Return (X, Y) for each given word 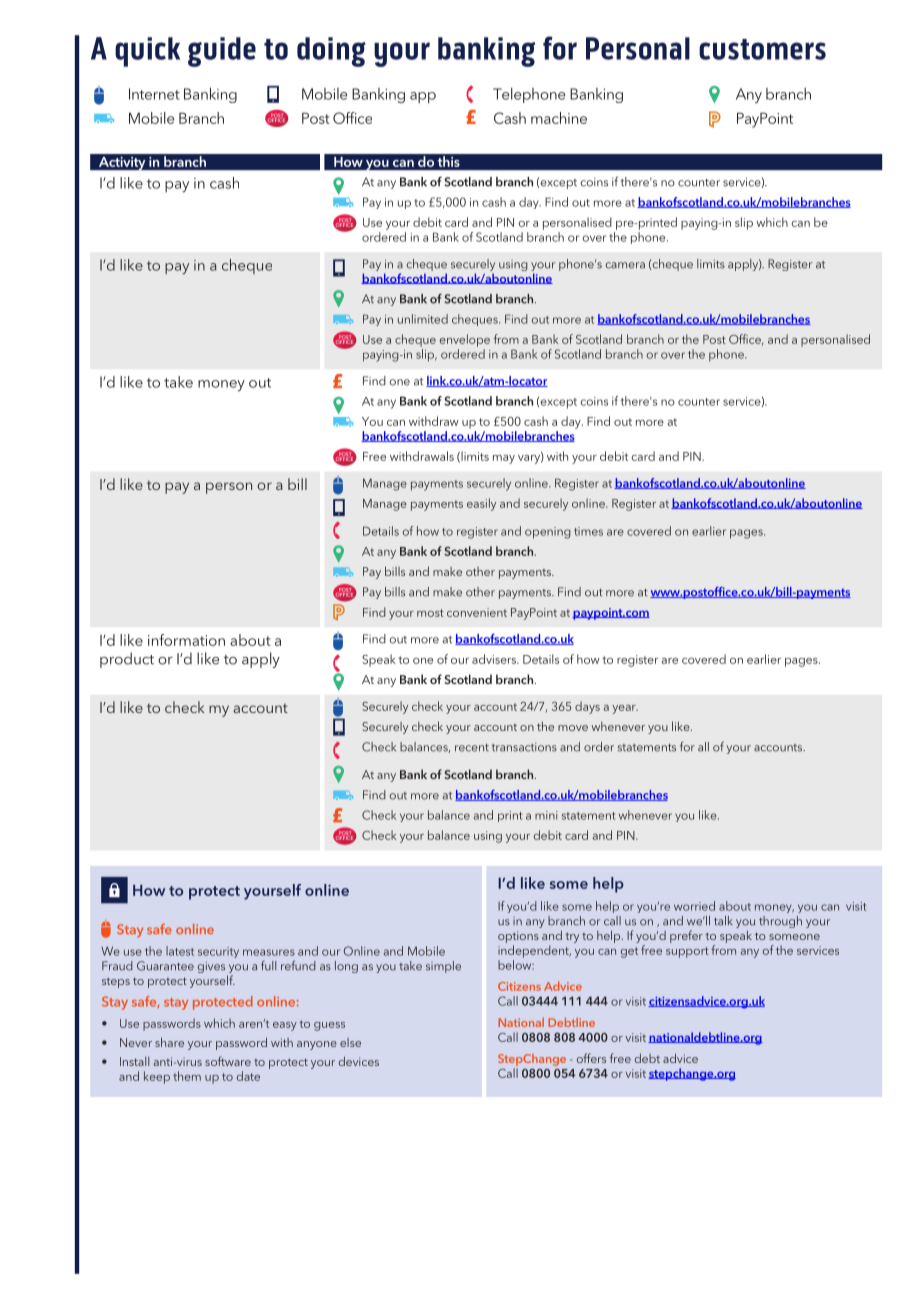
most (430, 613)
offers (591, 1058)
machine (559, 118)
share (169, 1042)
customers (762, 49)
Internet (154, 94)
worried (694, 906)
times (588, 531)
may (504, 459)
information (186, 640)
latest (180, 951)
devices (359, 1061)
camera (625, 265)
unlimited (423, 319)
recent (472, 748)
